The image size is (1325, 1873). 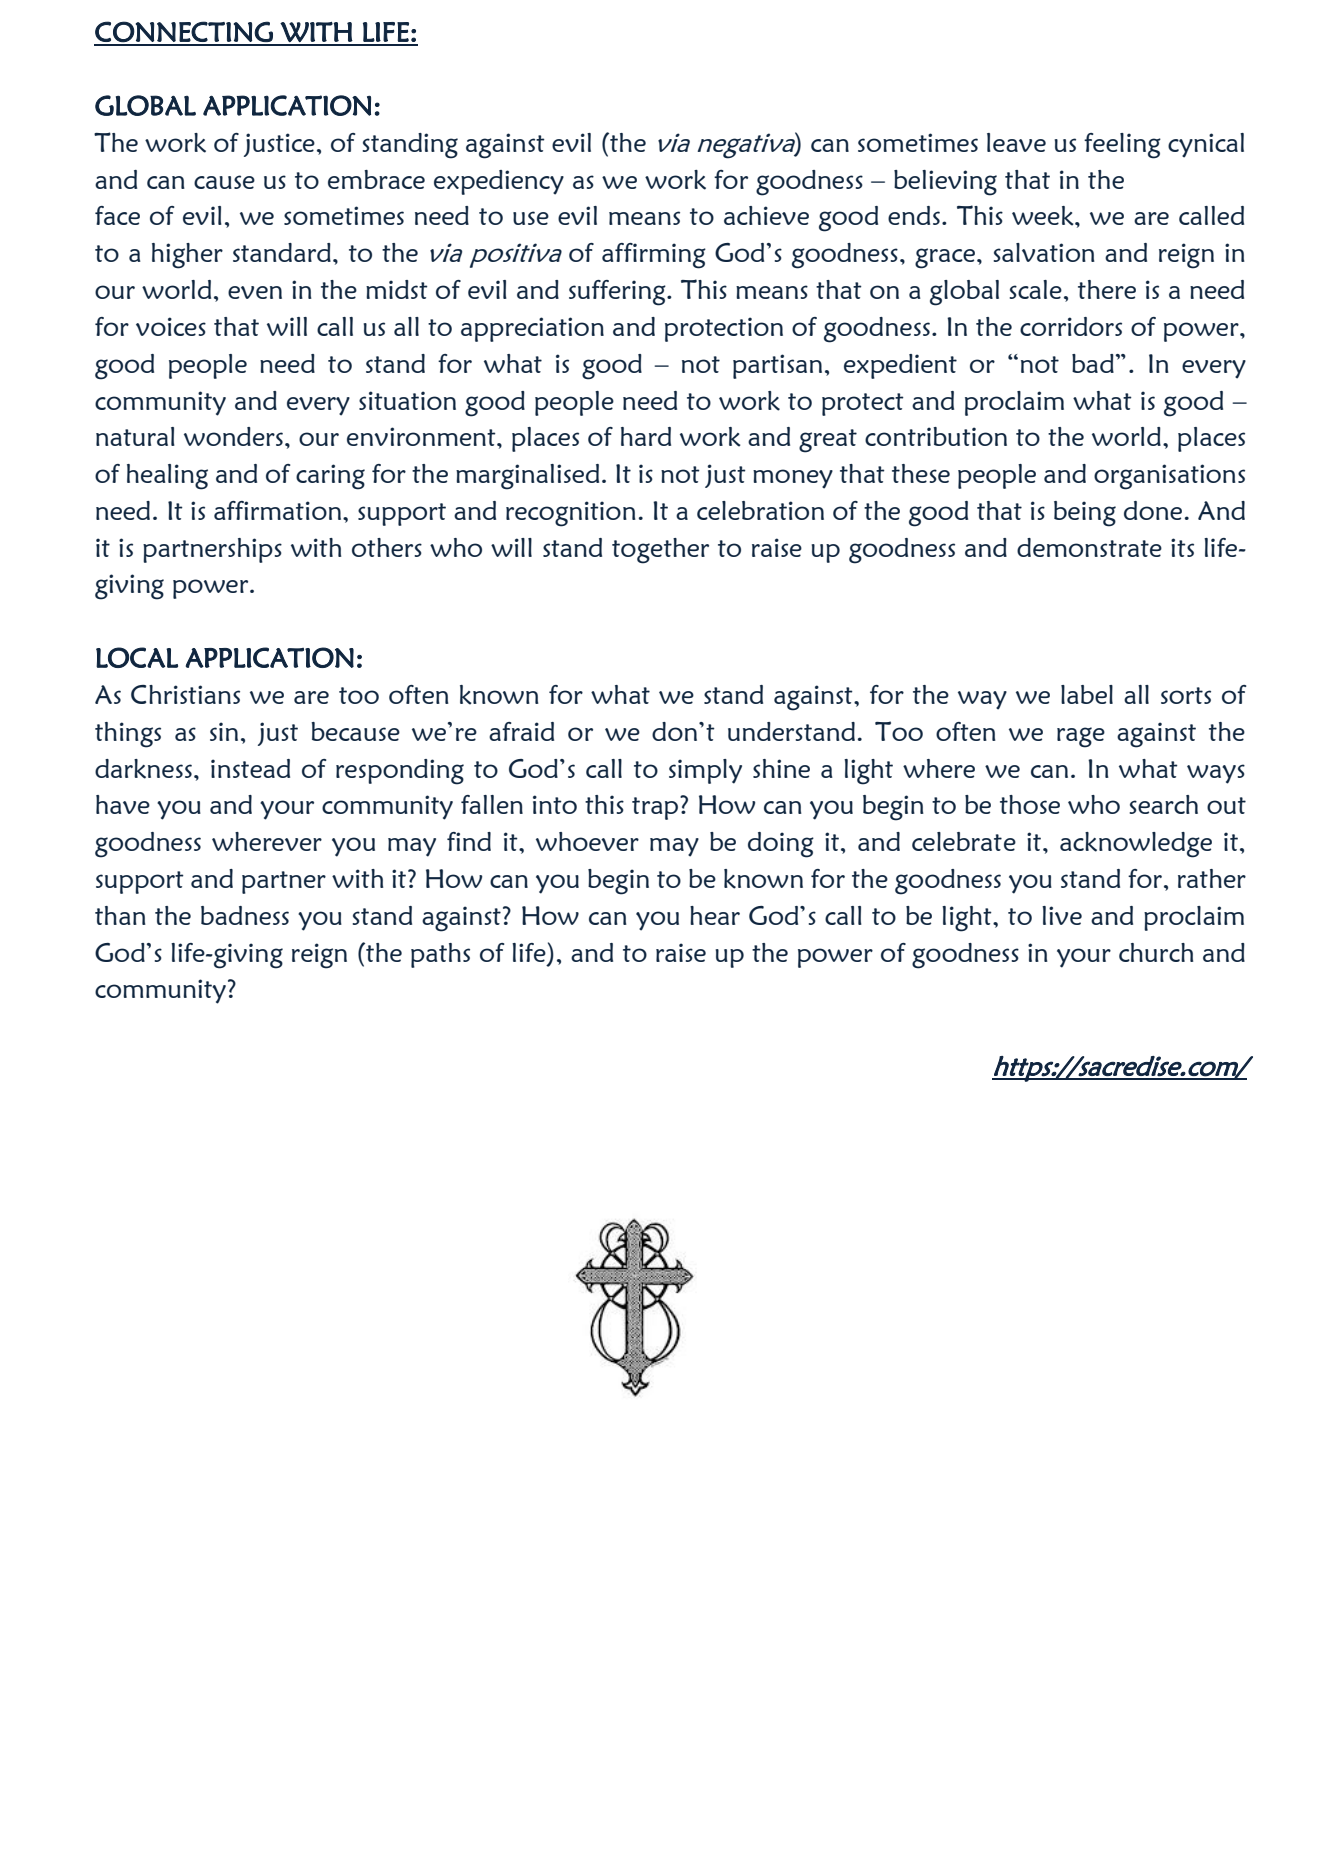 I want to click on together, so click(x=660, y=551).
